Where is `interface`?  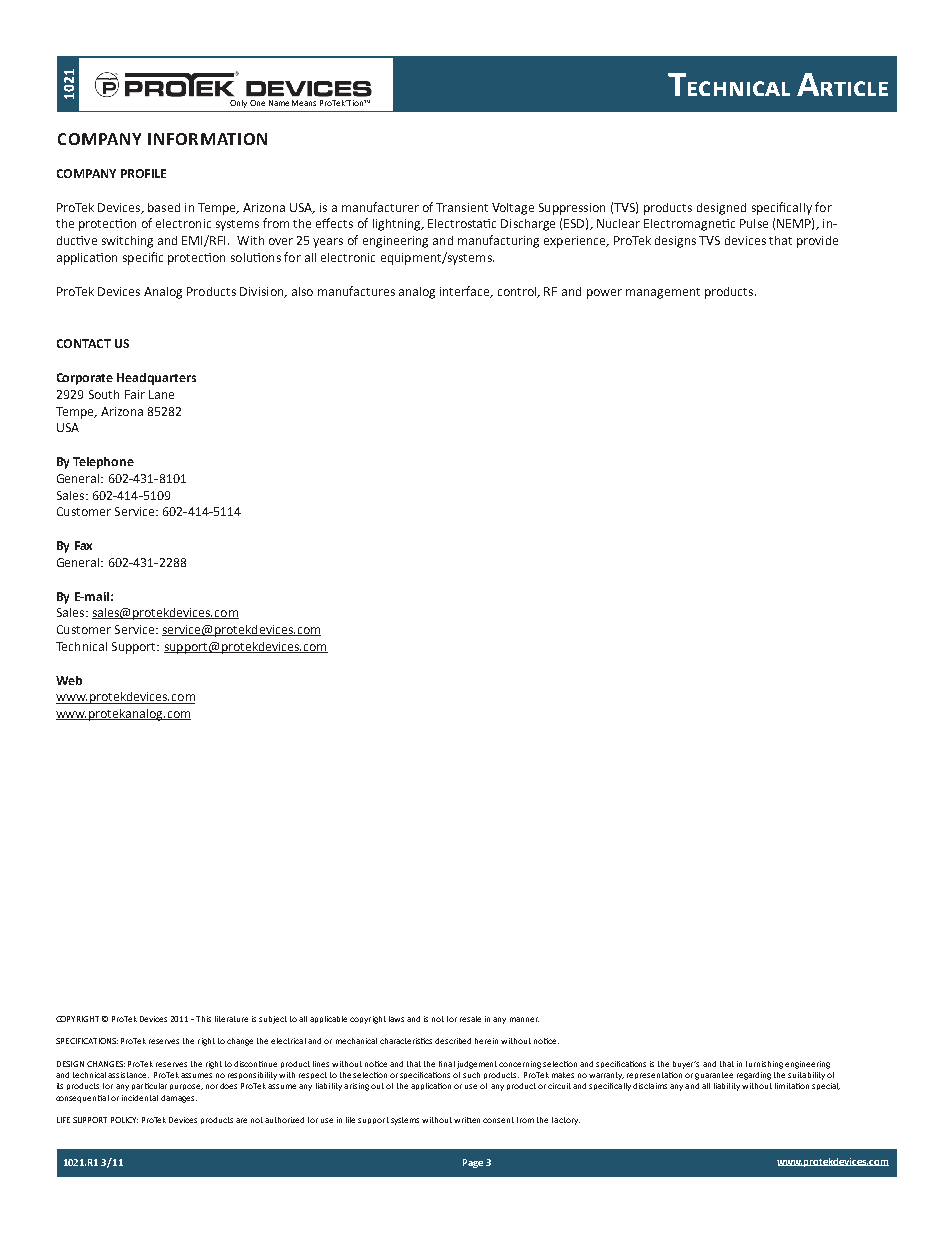
interface is located at coordinates (466, 292).
